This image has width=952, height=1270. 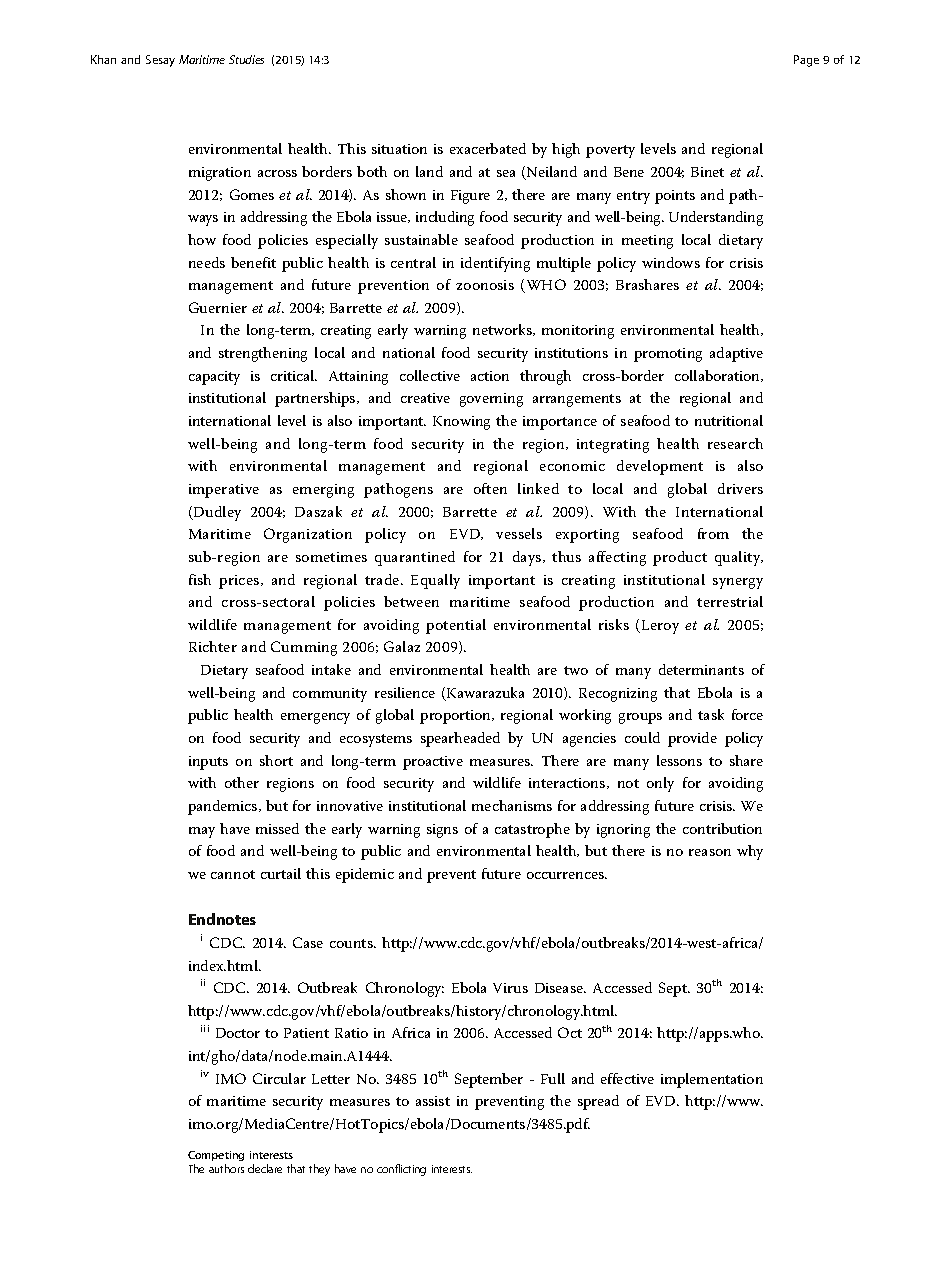 I want to click on terrestrial, so click(x=730, y=601).
